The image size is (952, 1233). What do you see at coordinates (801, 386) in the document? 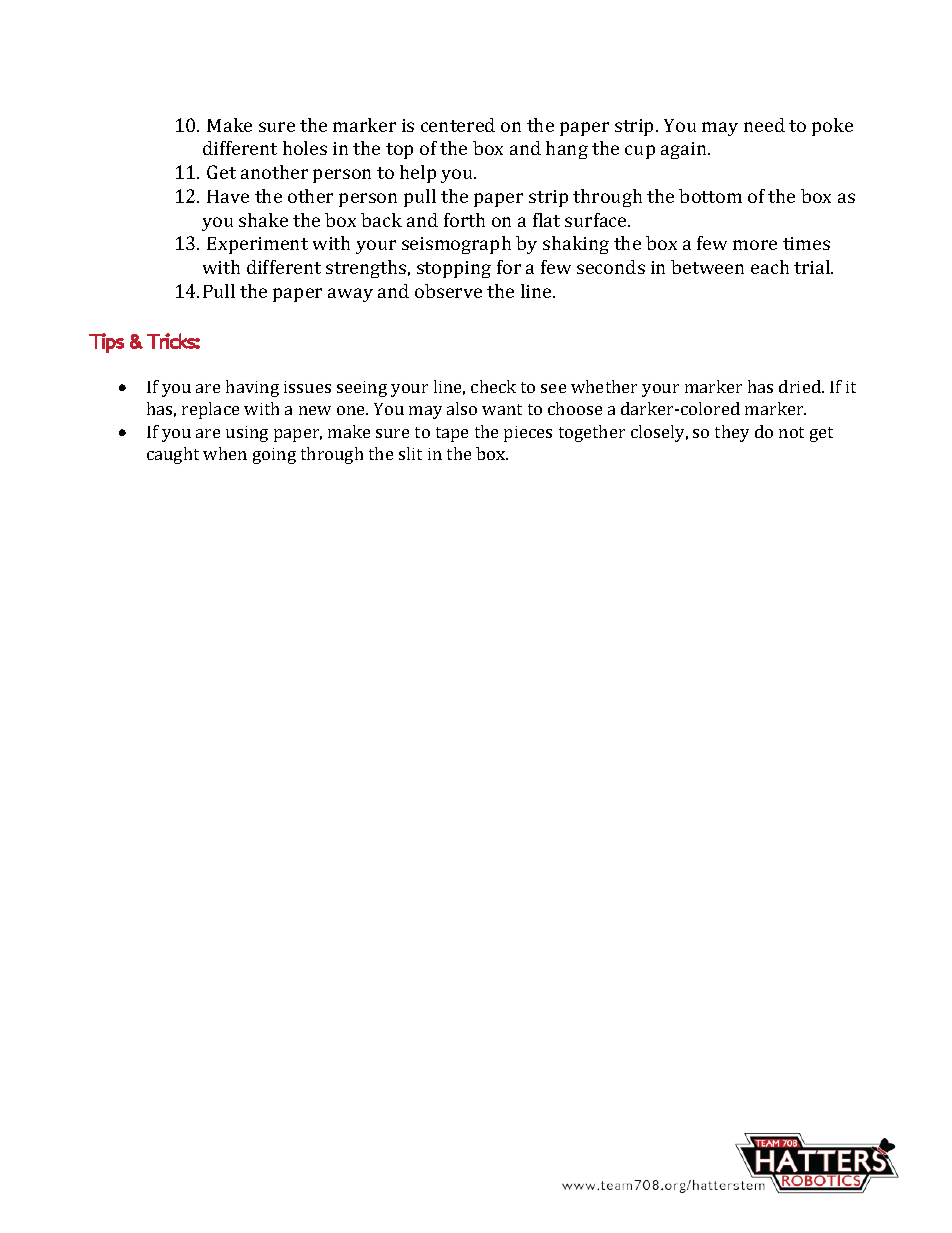
I see `dried` at bounding box center [801, 386].
